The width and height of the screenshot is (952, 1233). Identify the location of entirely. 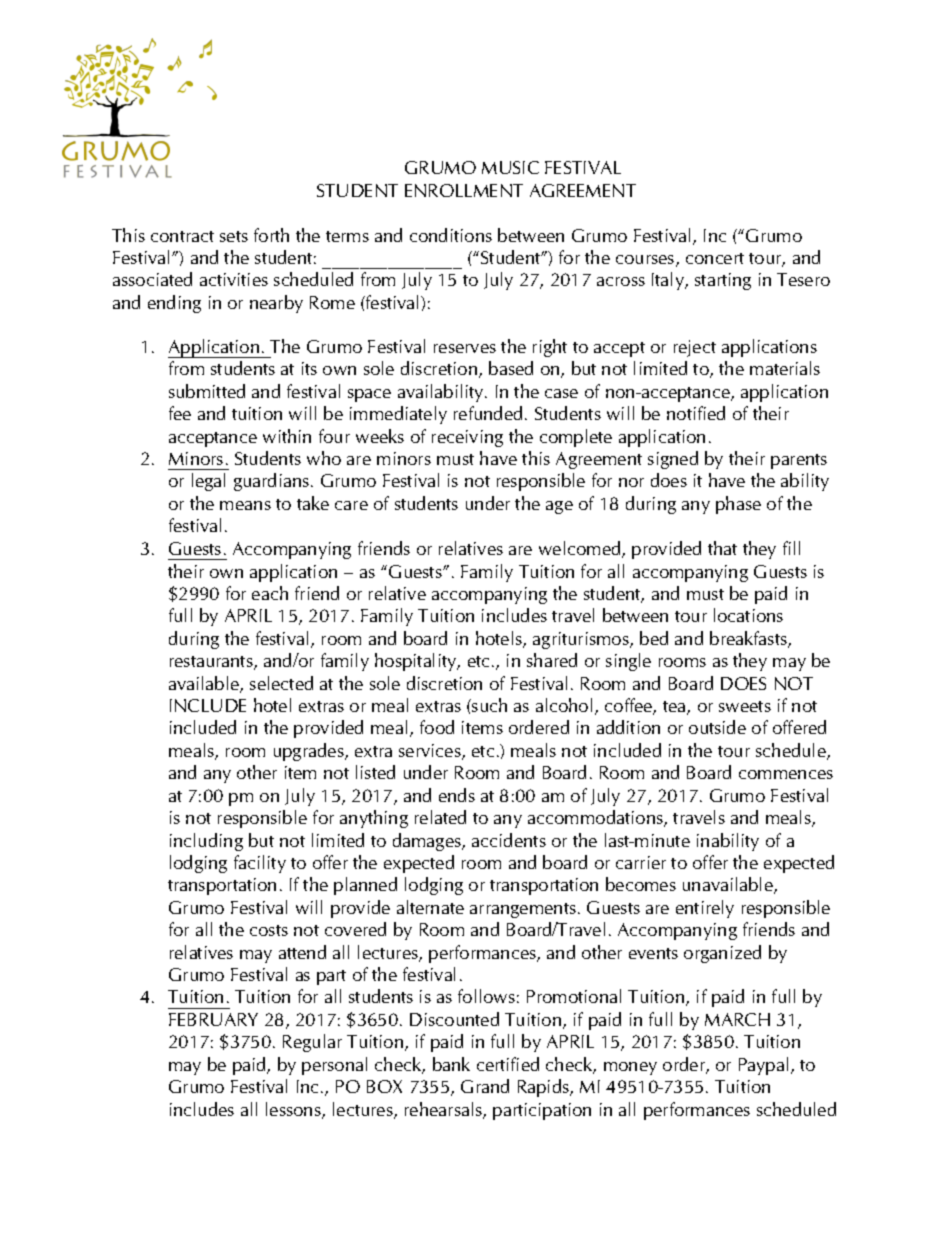
(705, 909).
